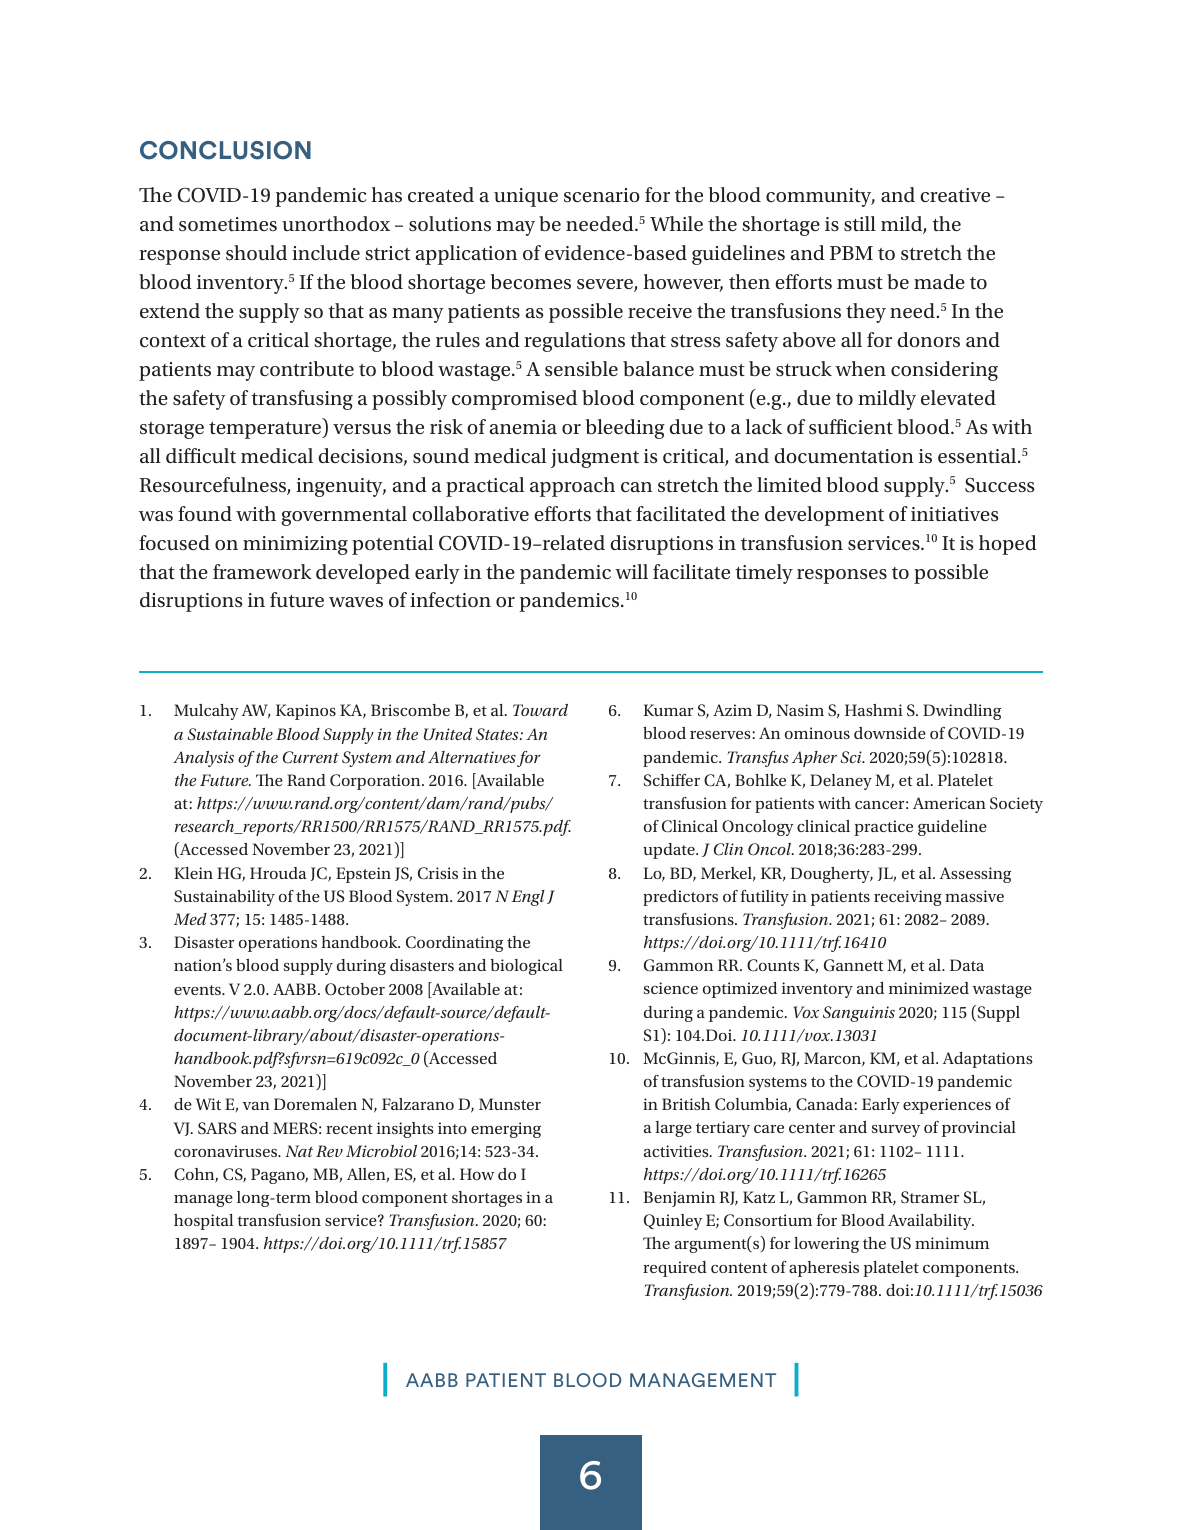 The width and height of the screenshot is (1182, 1530). What do you see at coordinates (225, 150) in the screenshot?
I see `CONCLUSION` at bounding box center [225, 150].
